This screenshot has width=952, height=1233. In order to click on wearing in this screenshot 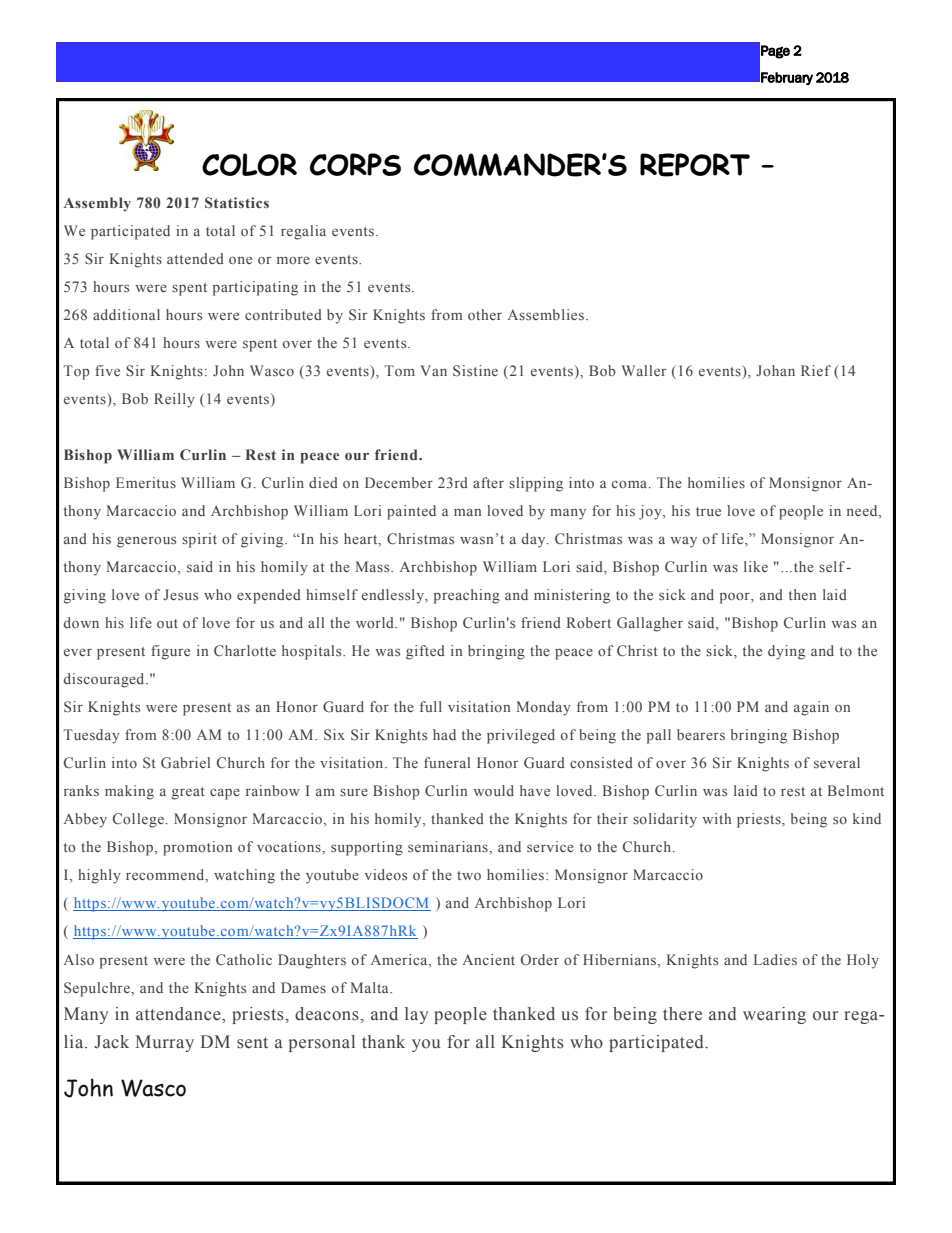, I will do `click(774, 1015)`.
